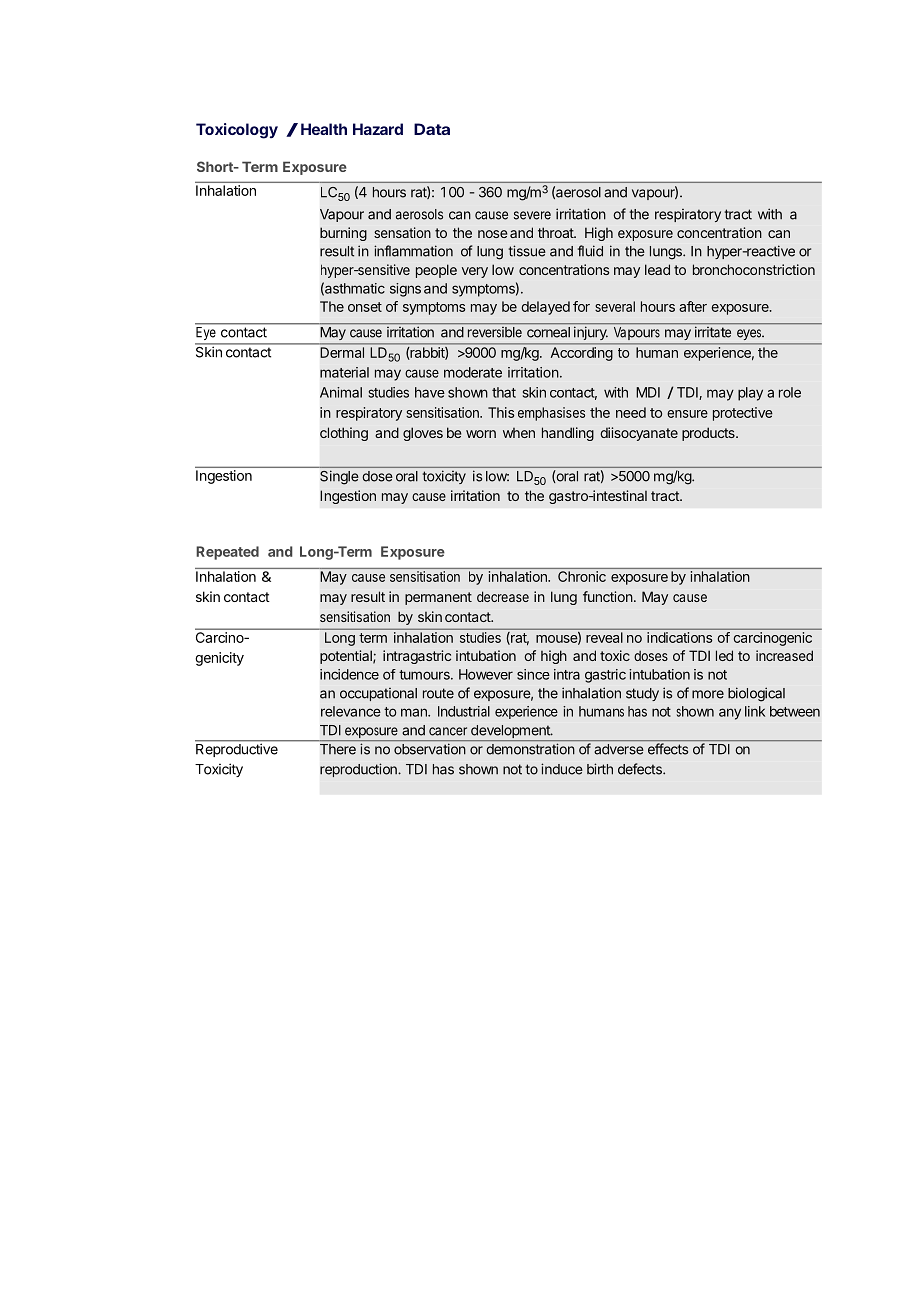 The width and height of the document is (924, 1308). Describe the element at coordinates (754, 269) in the document. I see `bronchoconstriction` at that location.
